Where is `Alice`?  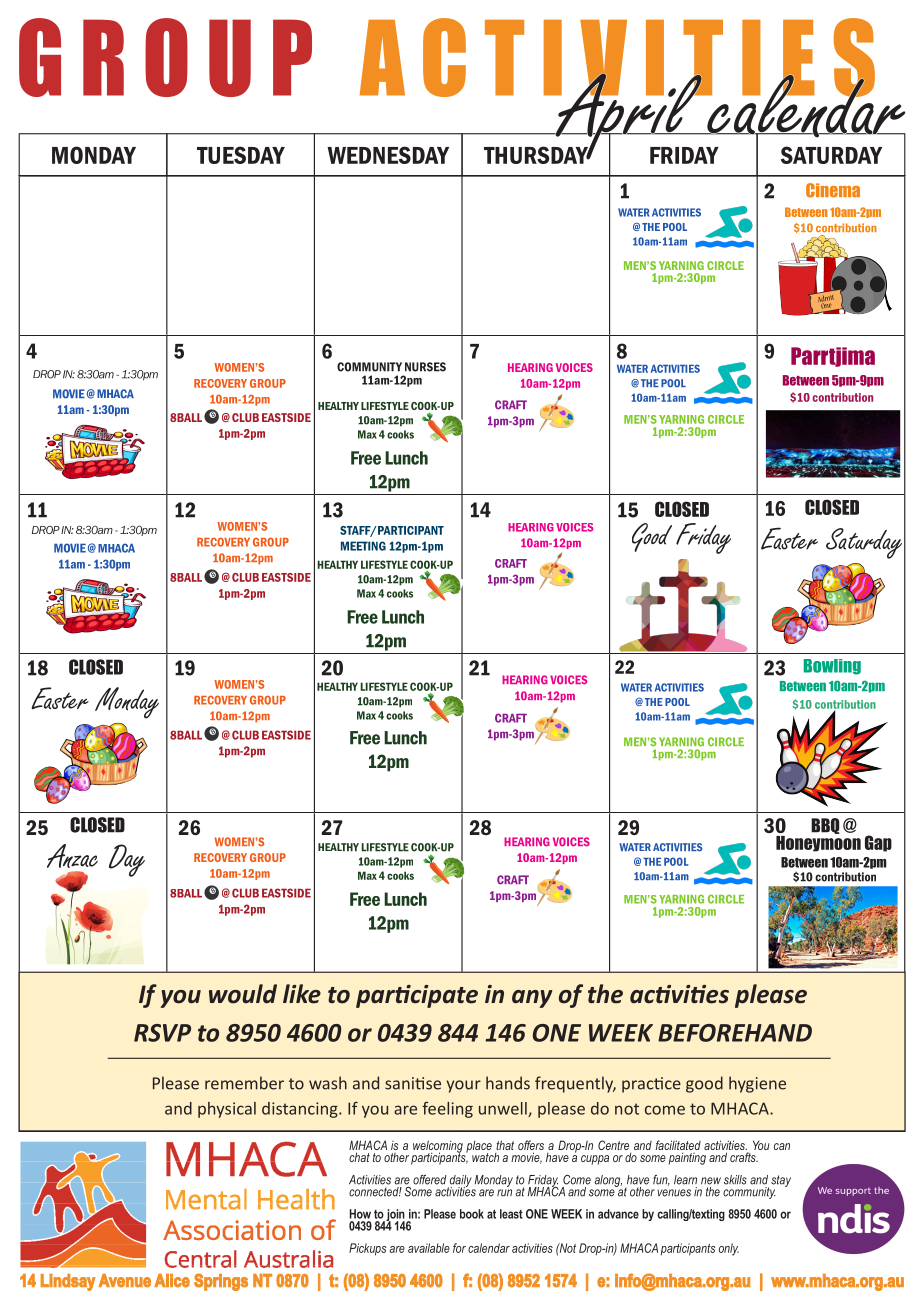 Alice is located at coordinates (172, 1281).
